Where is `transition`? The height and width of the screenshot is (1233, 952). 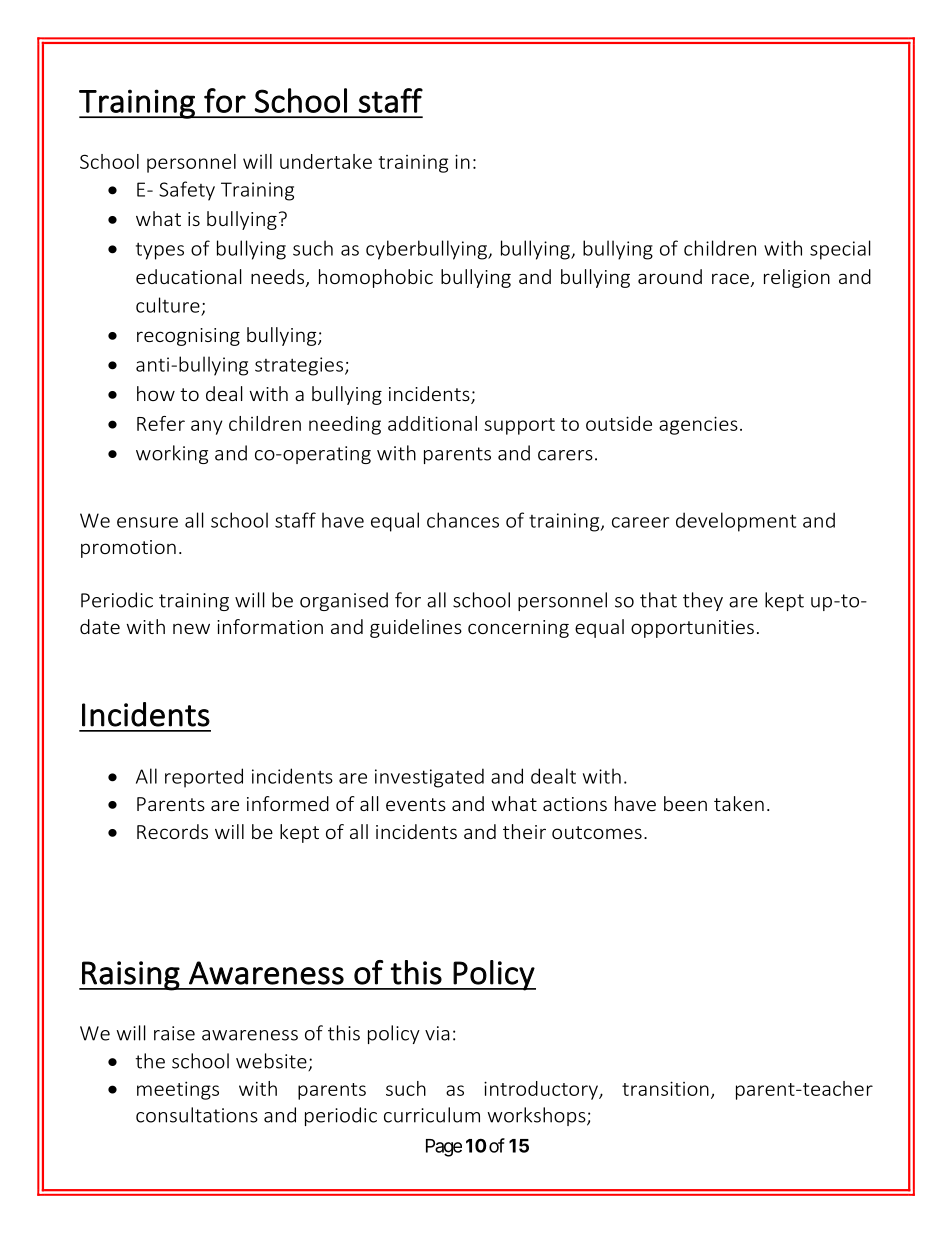 transition is located at coordinates (665, 1088).
